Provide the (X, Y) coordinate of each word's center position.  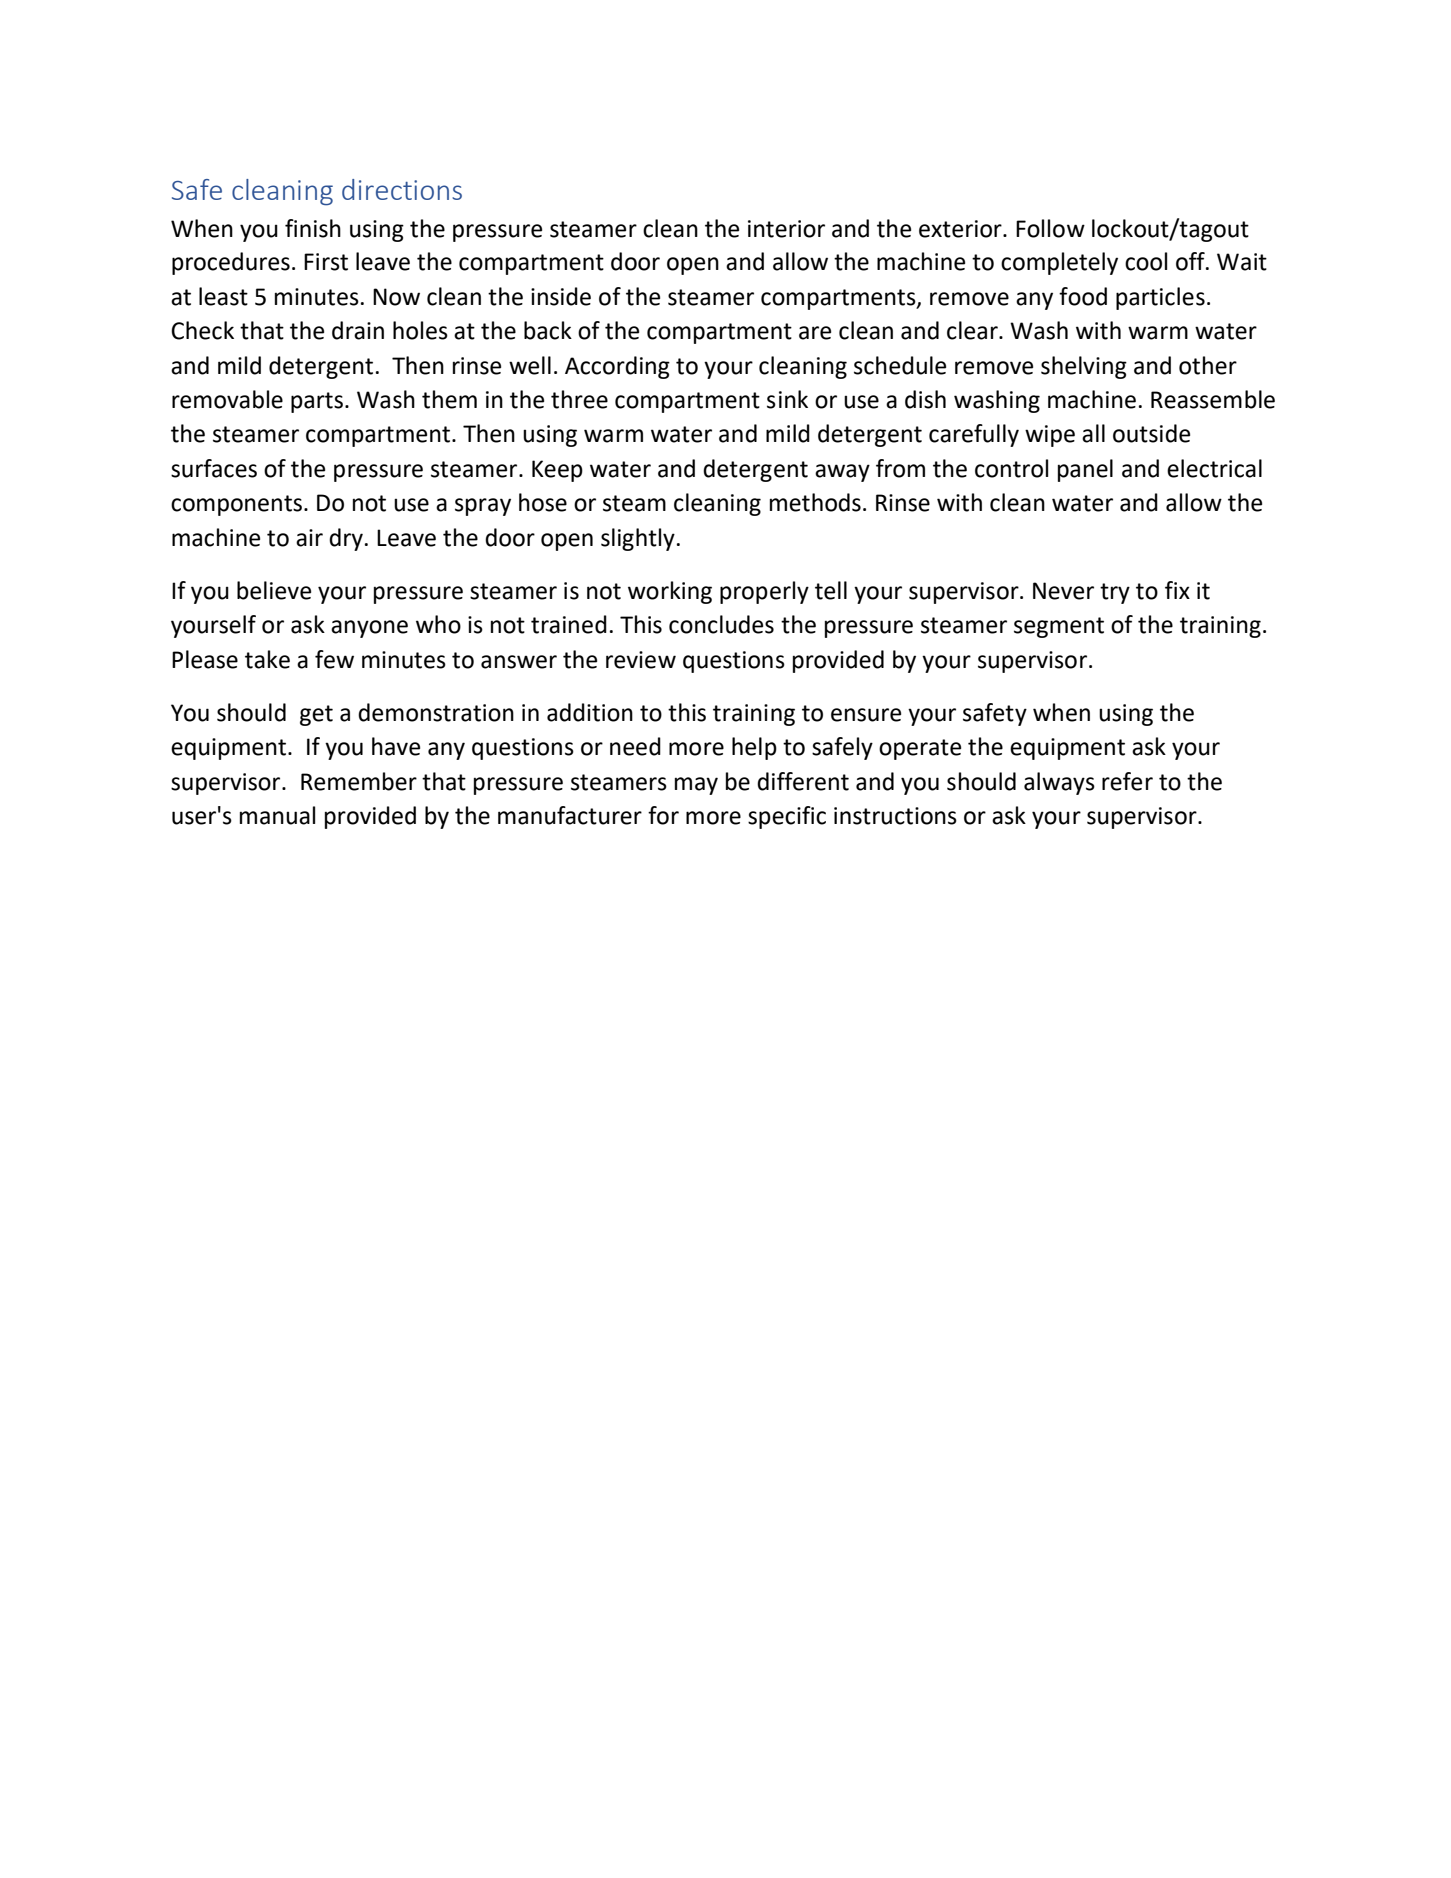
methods (815, 502)
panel (1085, 470)
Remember (359, 781)
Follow (1050, 228)
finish (313, 228)
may (696, 786)
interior (786, 229)
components (236, 505)
